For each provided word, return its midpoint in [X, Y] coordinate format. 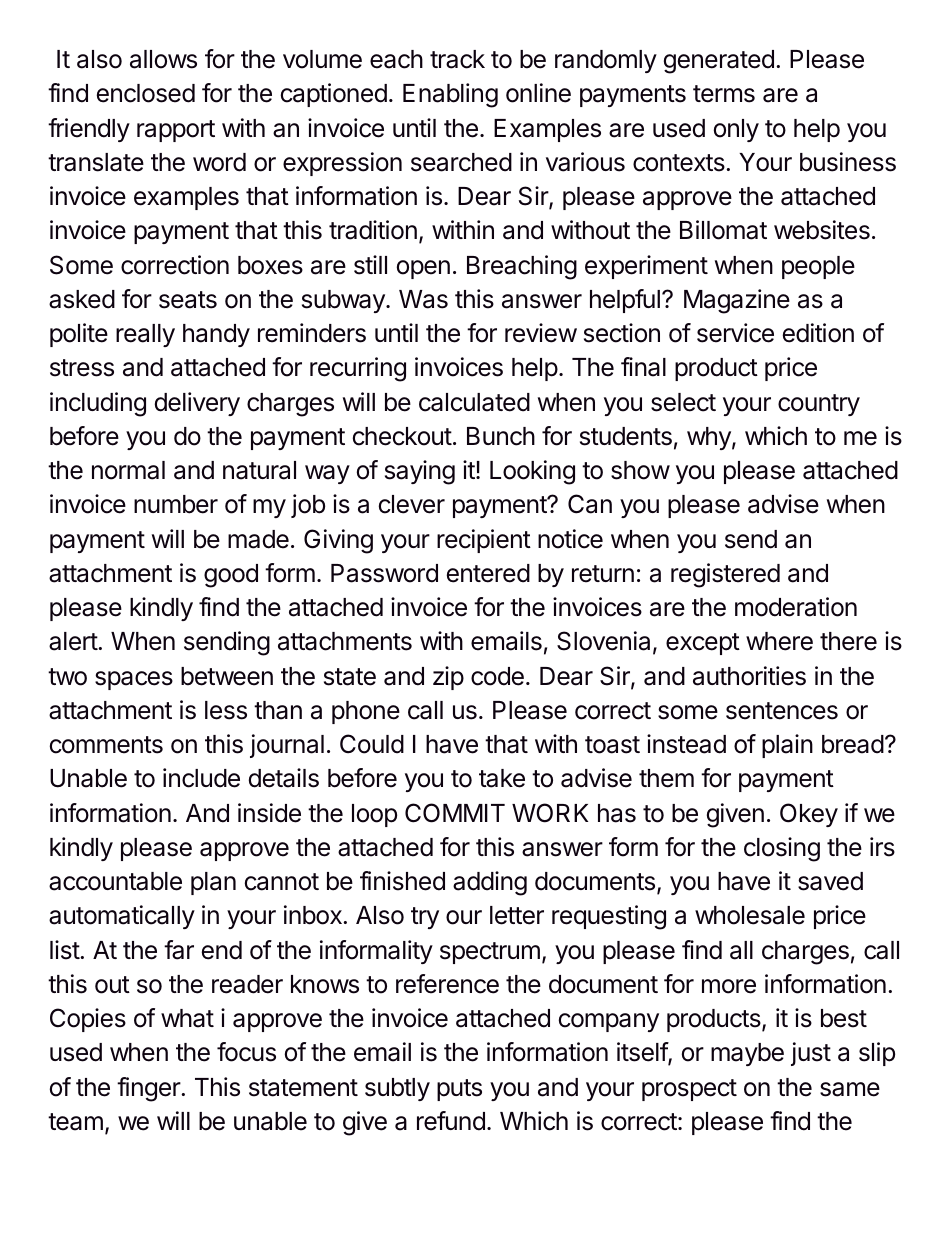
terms [724, 94]
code [497, 676]
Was [423, 299]
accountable [115, 881]
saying [420, 472]
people [818, 267]
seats [188, 300]
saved [830, 881]
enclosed [146, 93]
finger [149, 1089]
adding [490, 883]
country [819, 405]
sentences [782, 711]
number [176, 504]
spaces [134, 680]
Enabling [450, 95]
